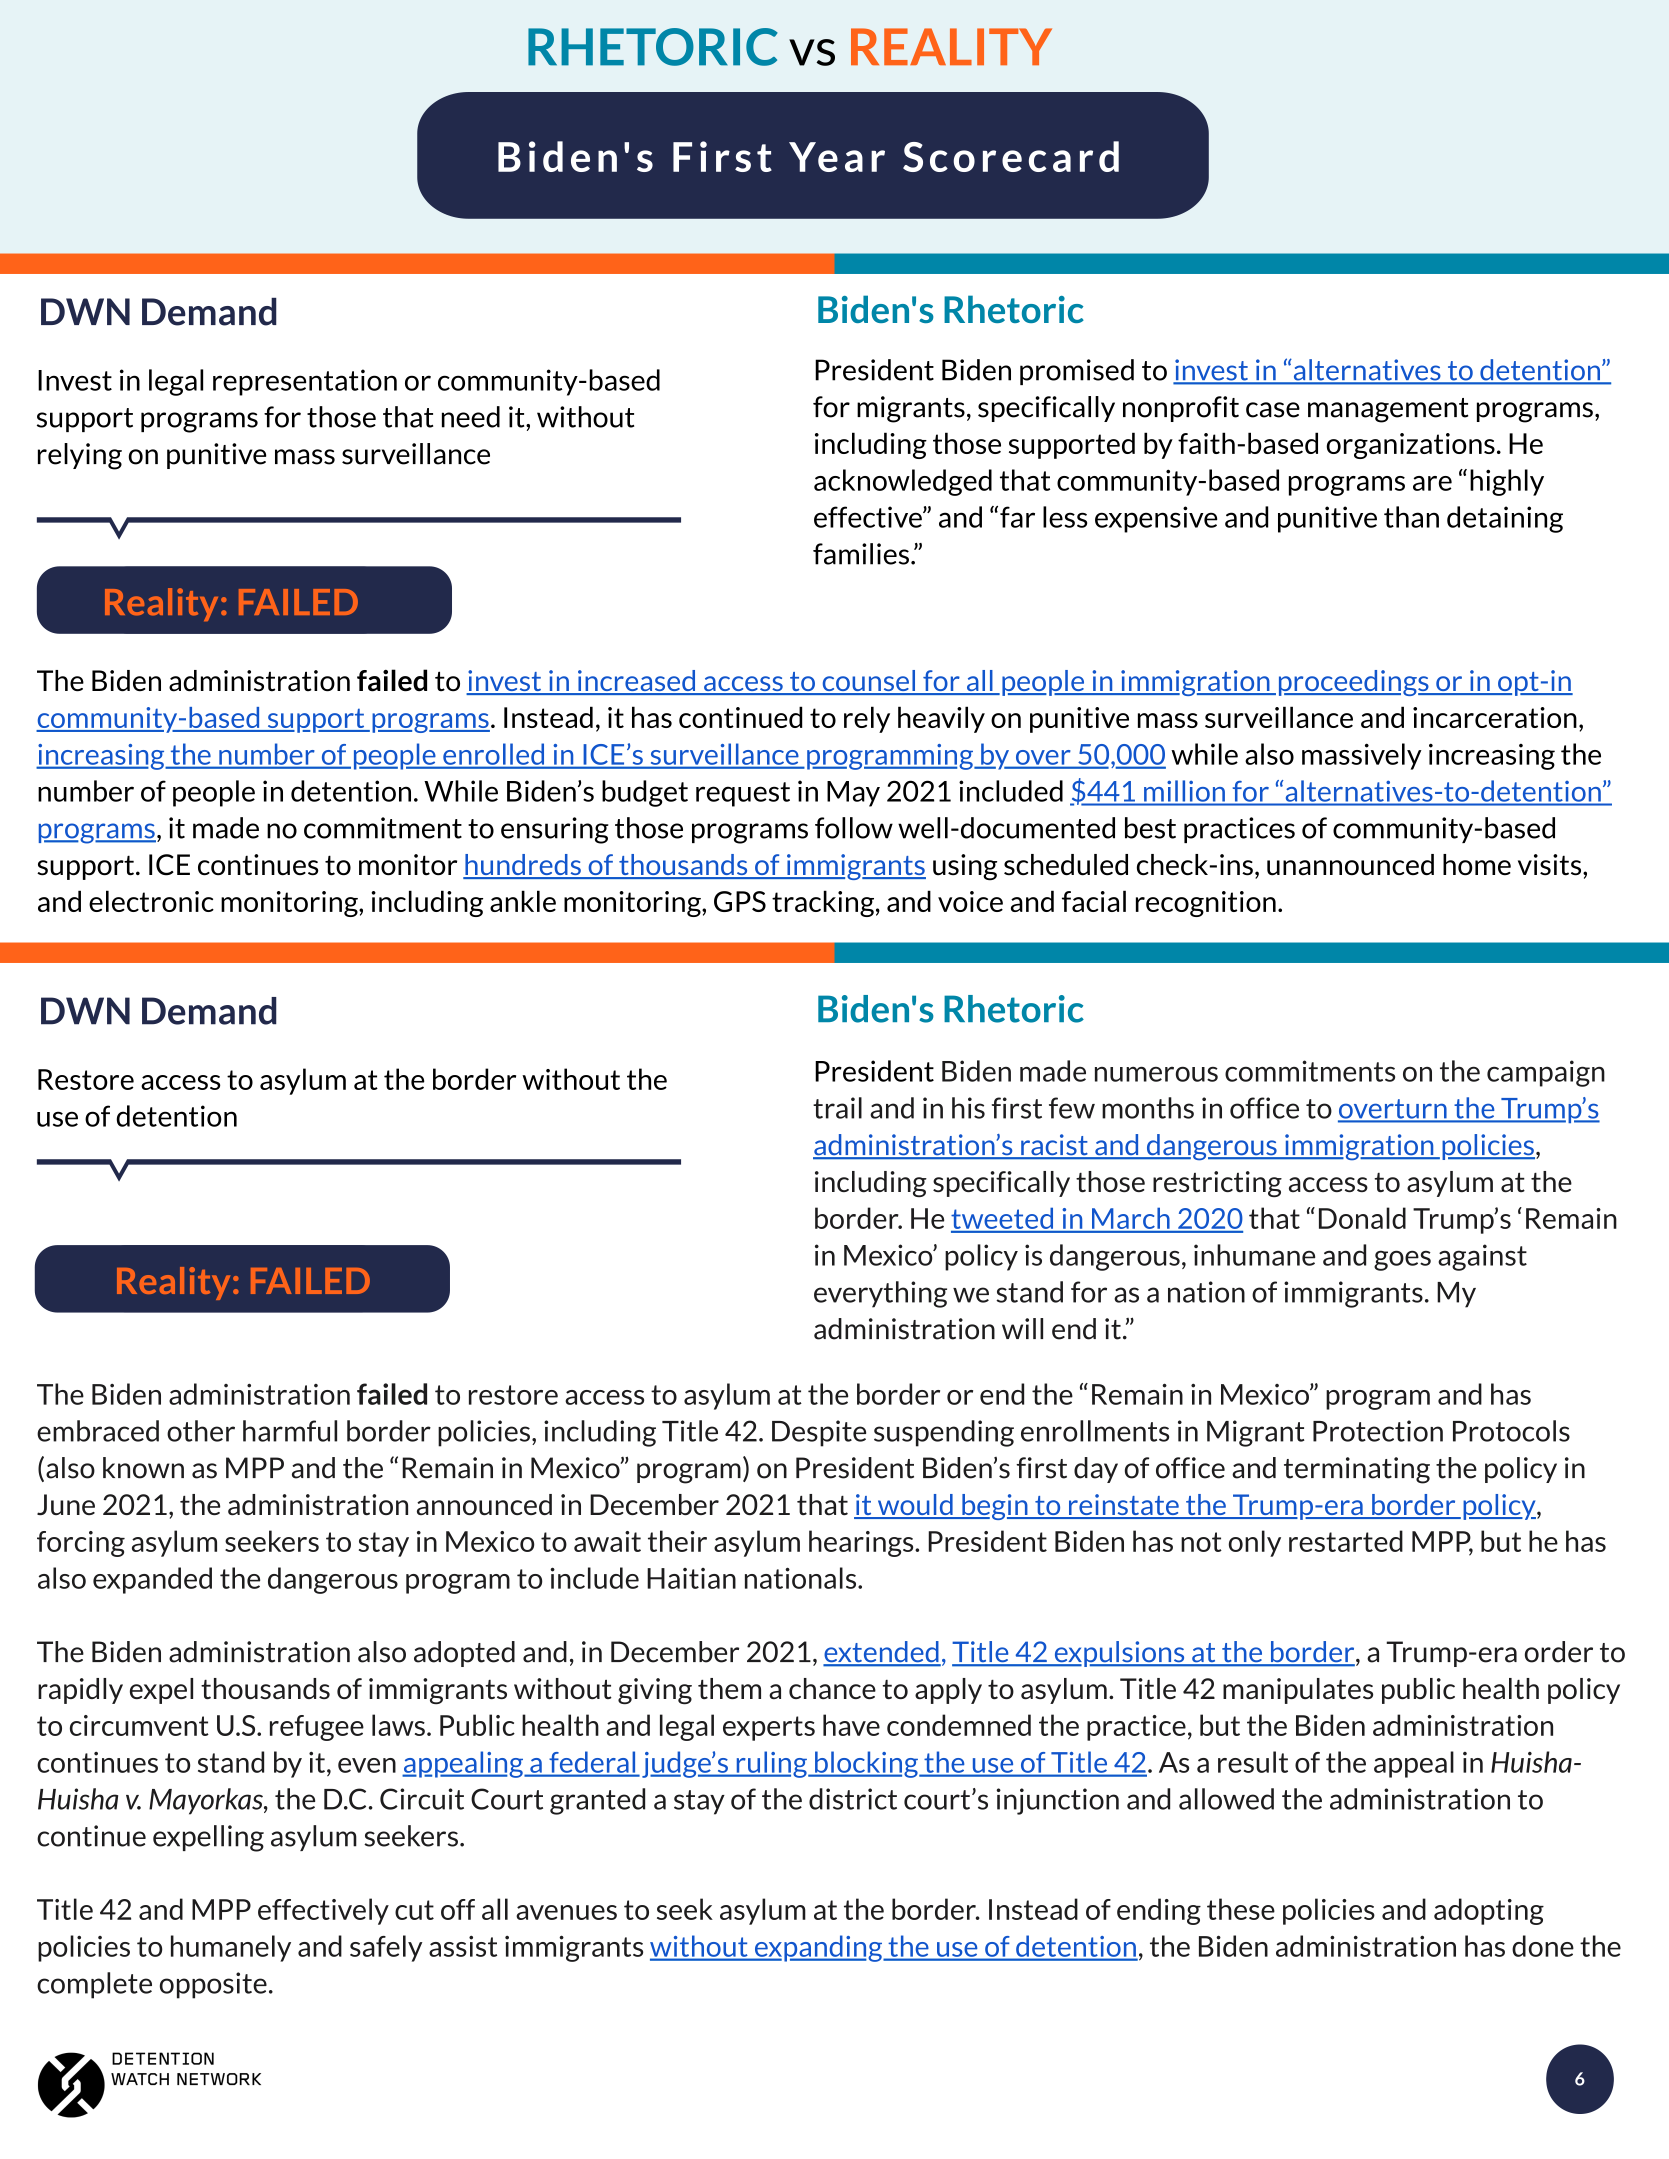  What do you see at coordinates (869, 682) in the image?
I see `counsel` at bounding box center [869, 682].
